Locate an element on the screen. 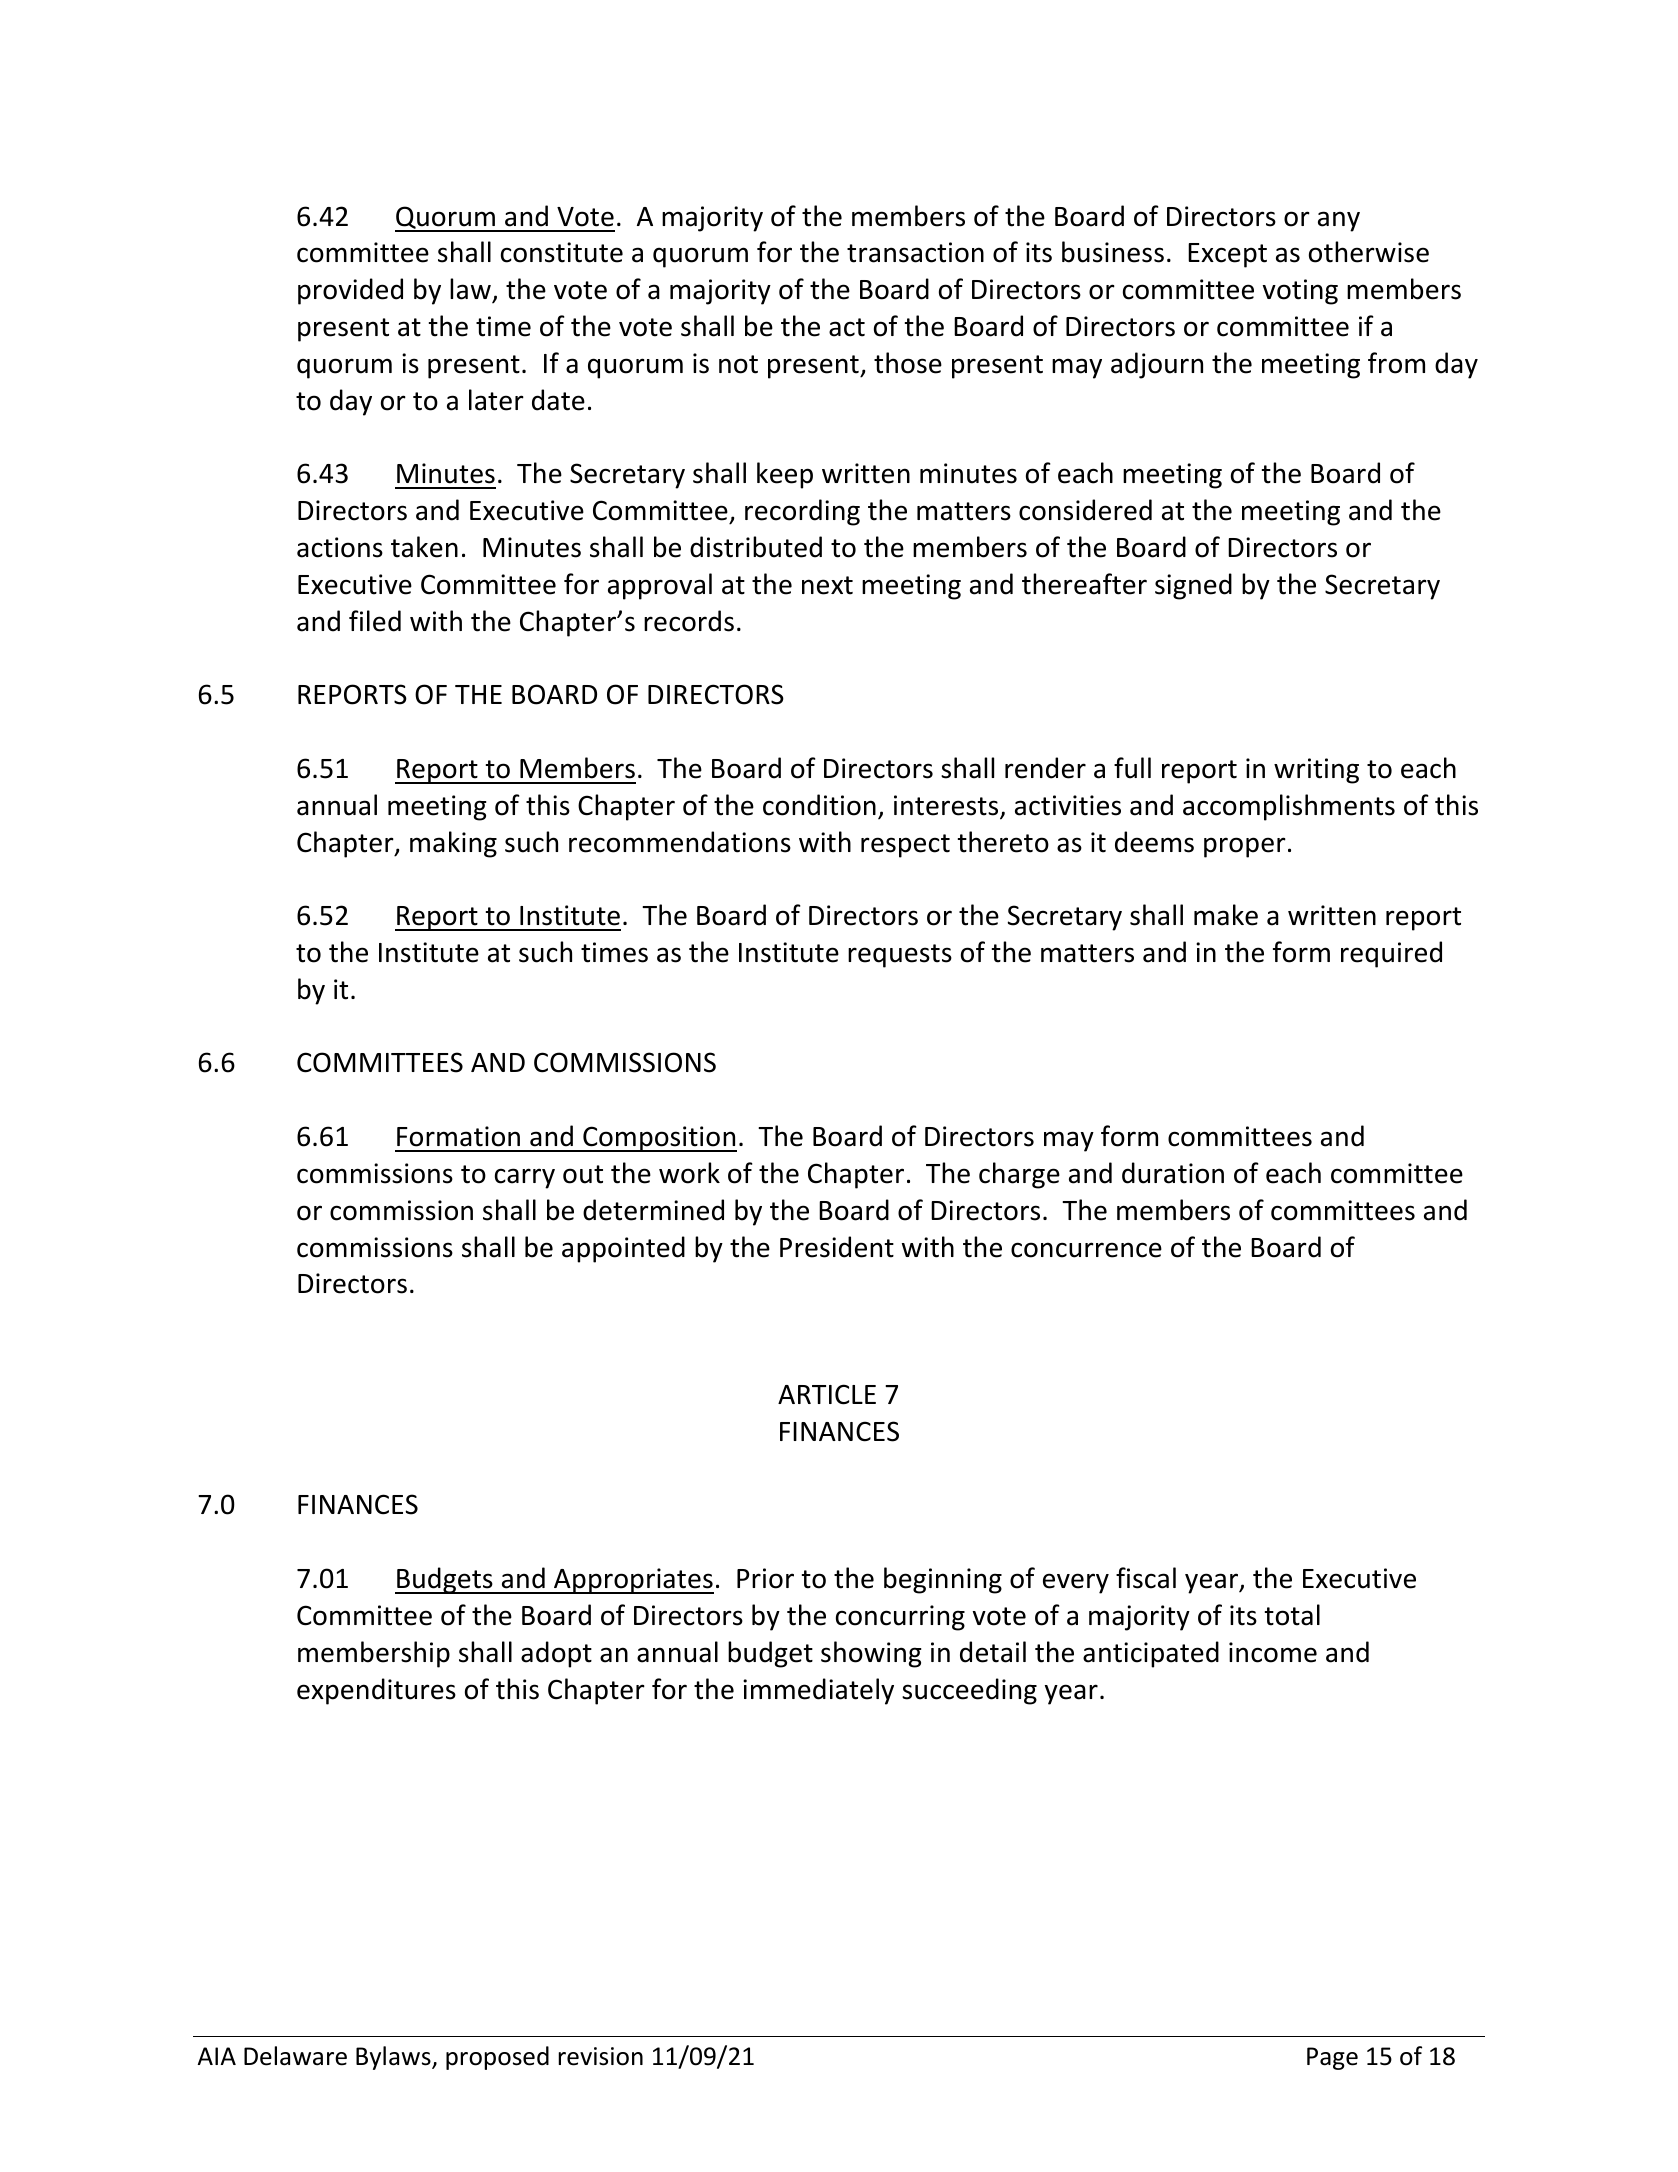  Prior is located at coordinates (765, 1578).
